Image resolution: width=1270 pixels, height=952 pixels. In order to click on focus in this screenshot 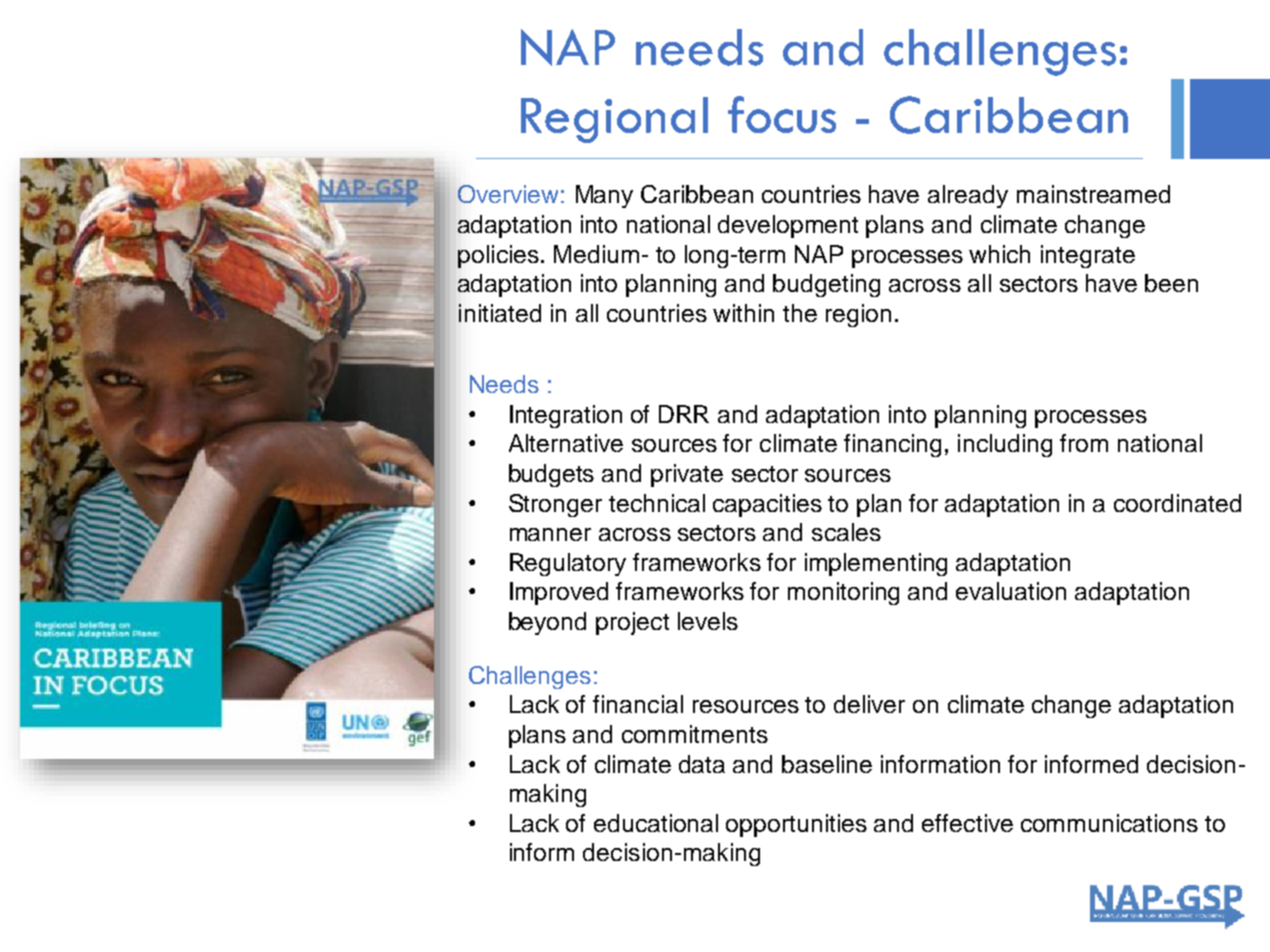, I will do `click(782, 114)`.
